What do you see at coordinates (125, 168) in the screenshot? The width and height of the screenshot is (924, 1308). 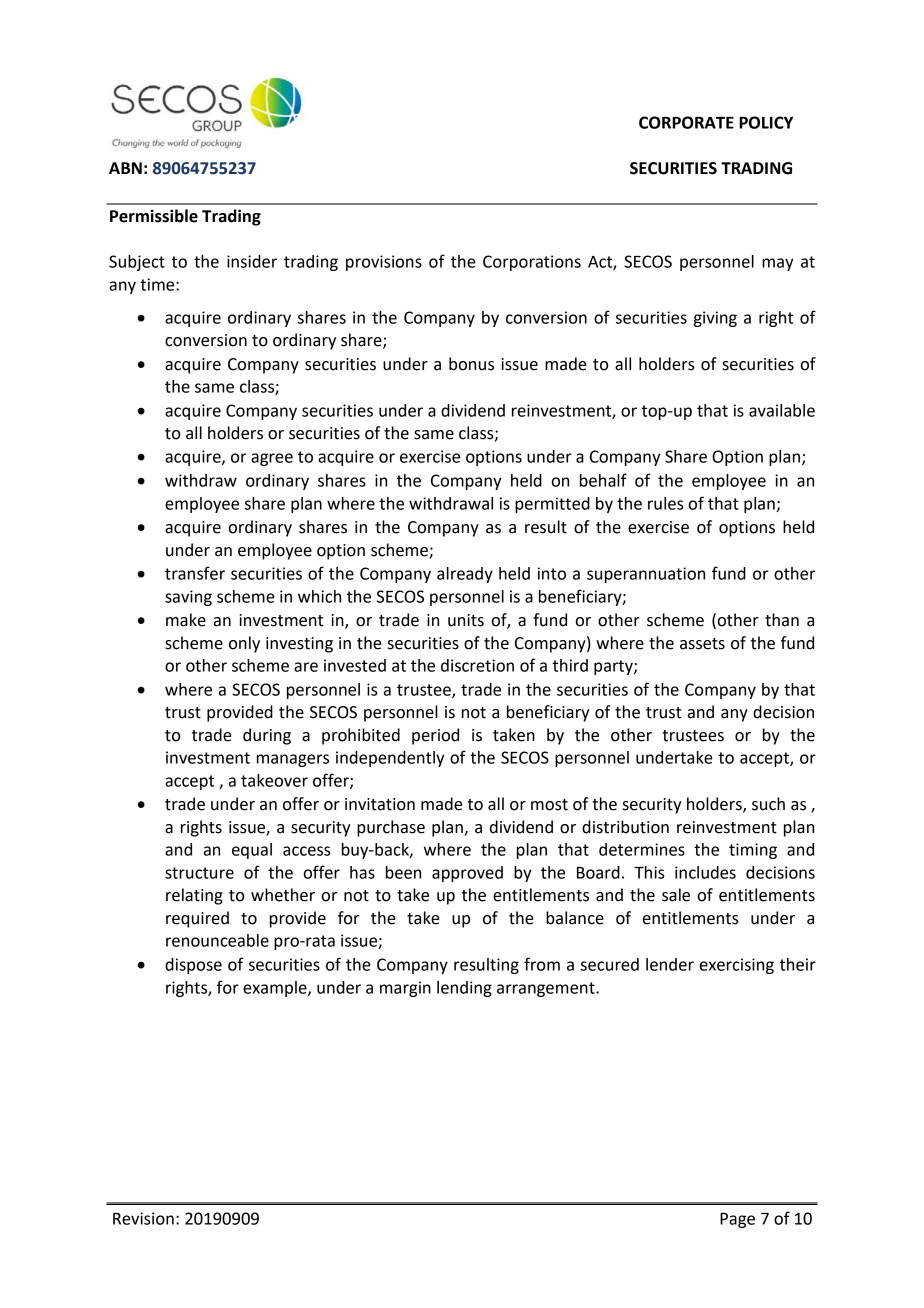 I see `ABN` at bounding box center [125, 168].
